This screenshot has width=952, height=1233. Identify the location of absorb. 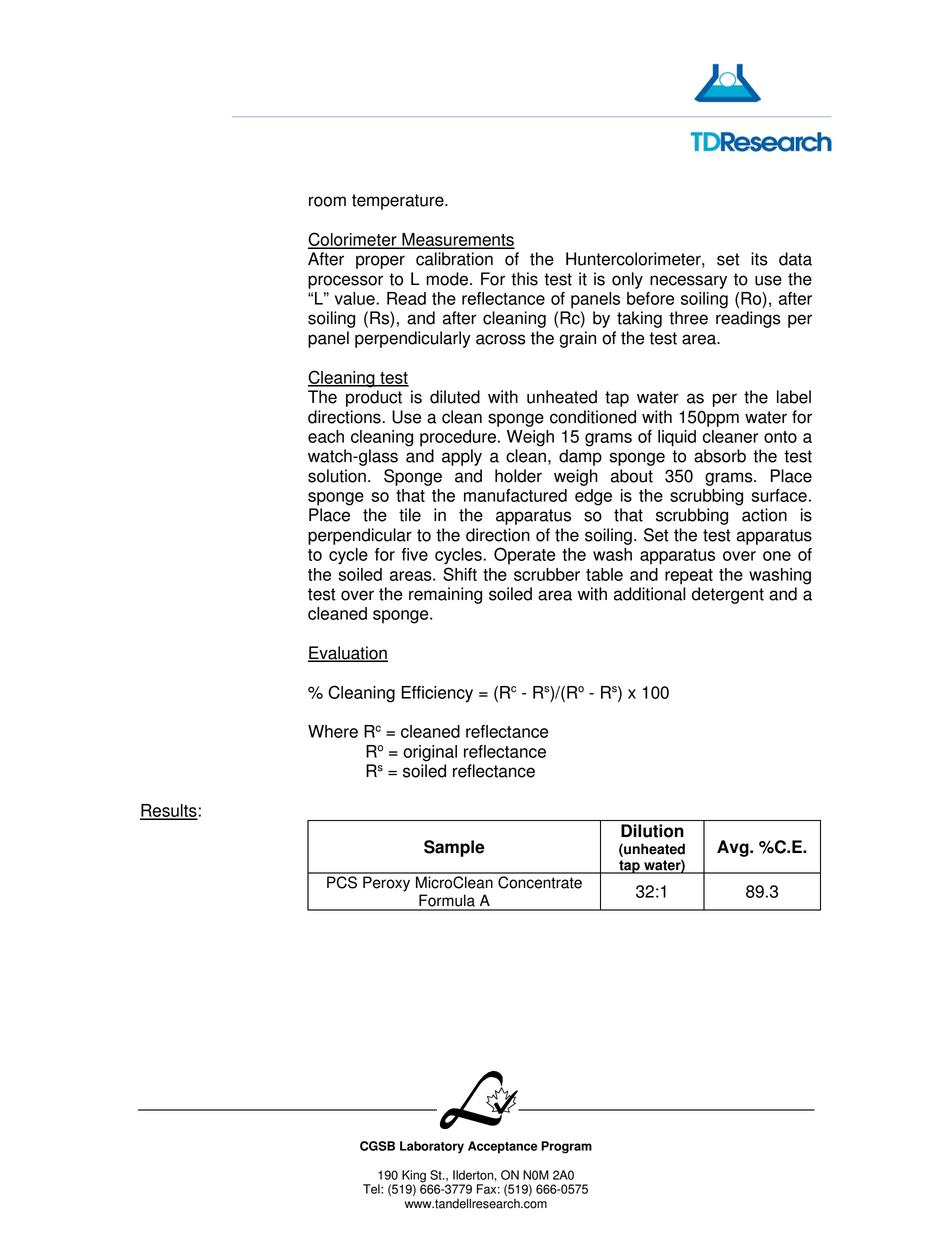
(720, 456).
